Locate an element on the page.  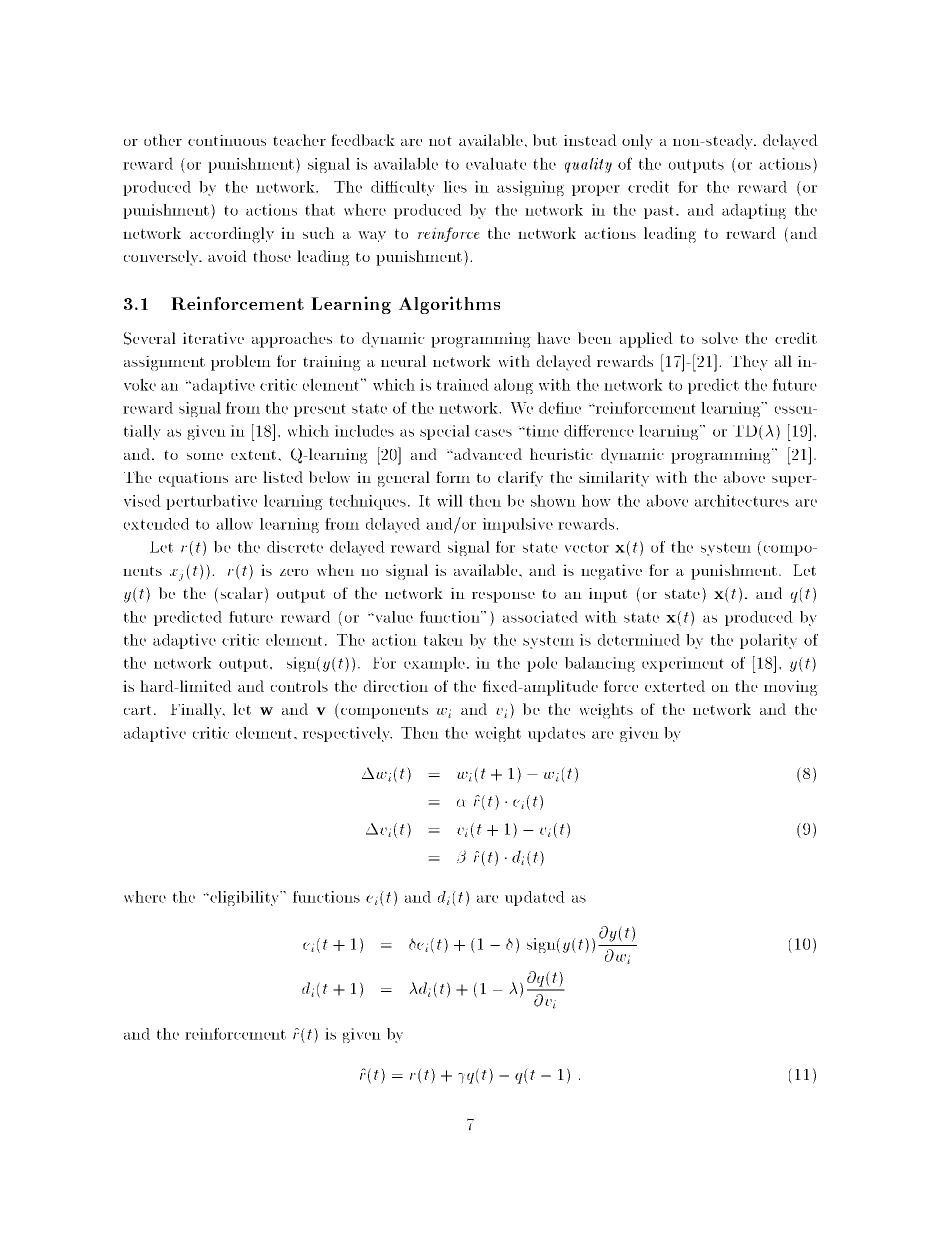
evaluate is located at coordinates (496, 163).
